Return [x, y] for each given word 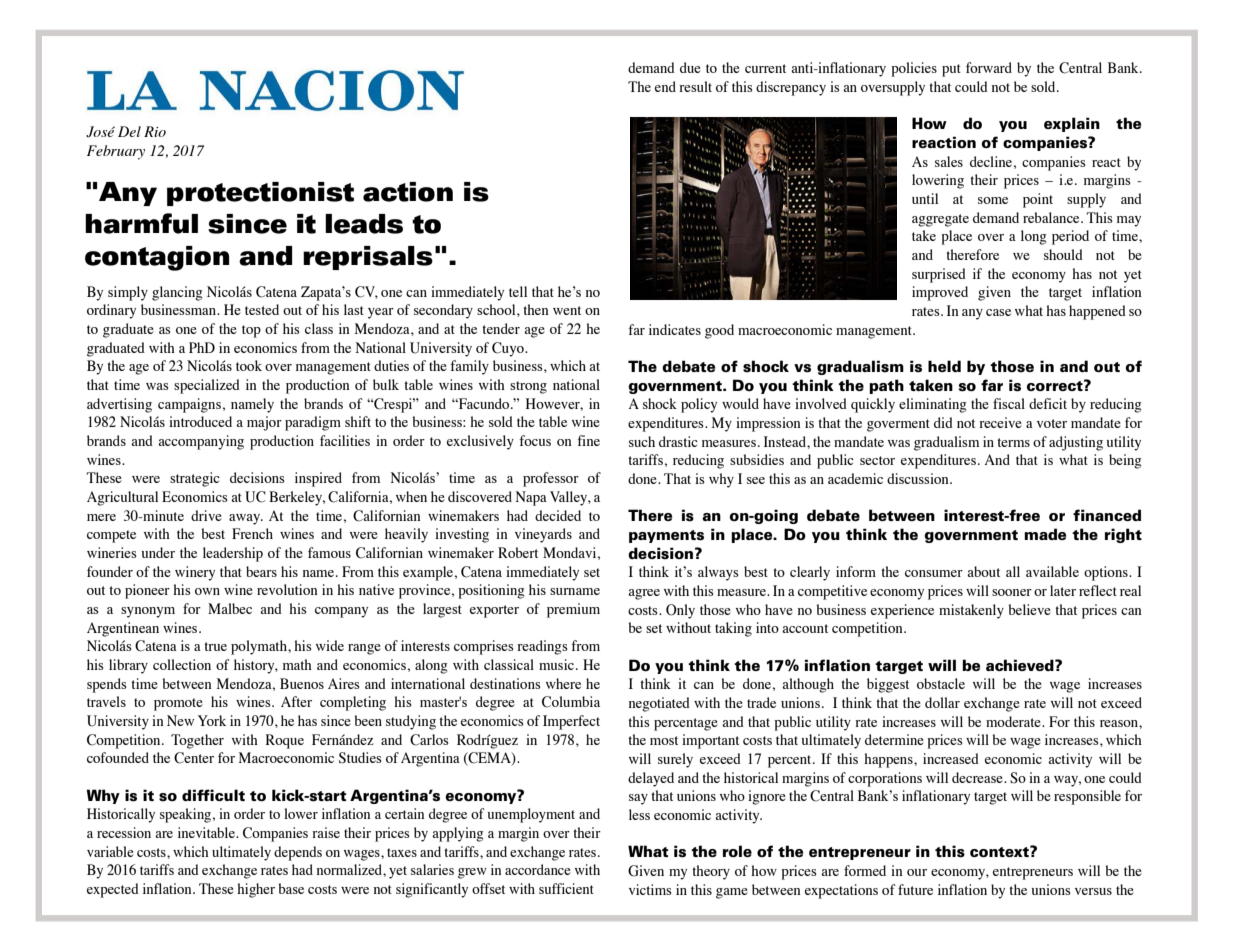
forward [989, 67]
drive [206, 515]
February [116, 152]
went [567, 310]
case [998, 312]
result [695, 86]
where [563, 683]
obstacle [941, 683]
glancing [177, 293]
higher [256, 890]
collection [182, 664]
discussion [919, 478]
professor [551, 479]
